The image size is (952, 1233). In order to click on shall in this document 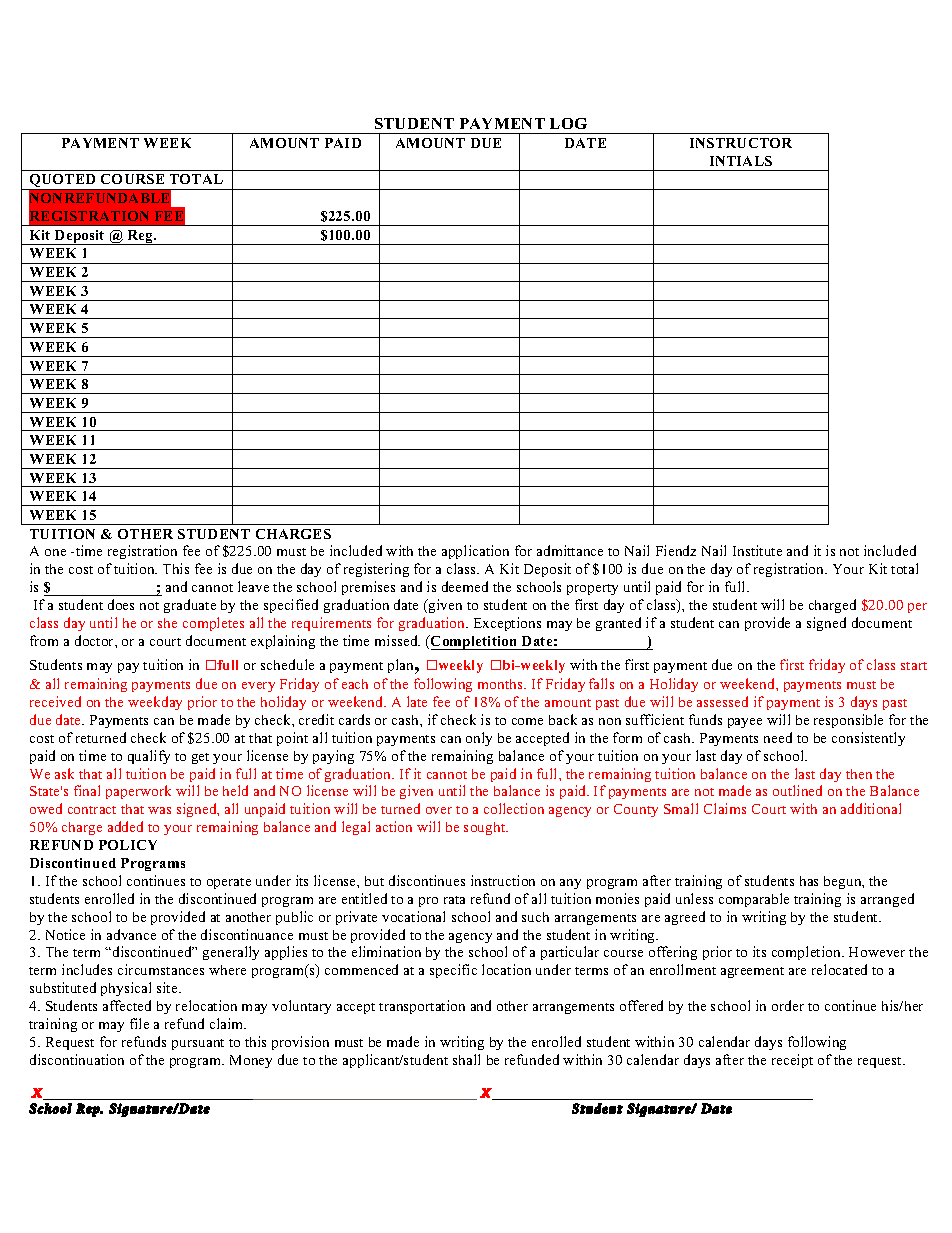, I will do `click(466, 1059)`.
